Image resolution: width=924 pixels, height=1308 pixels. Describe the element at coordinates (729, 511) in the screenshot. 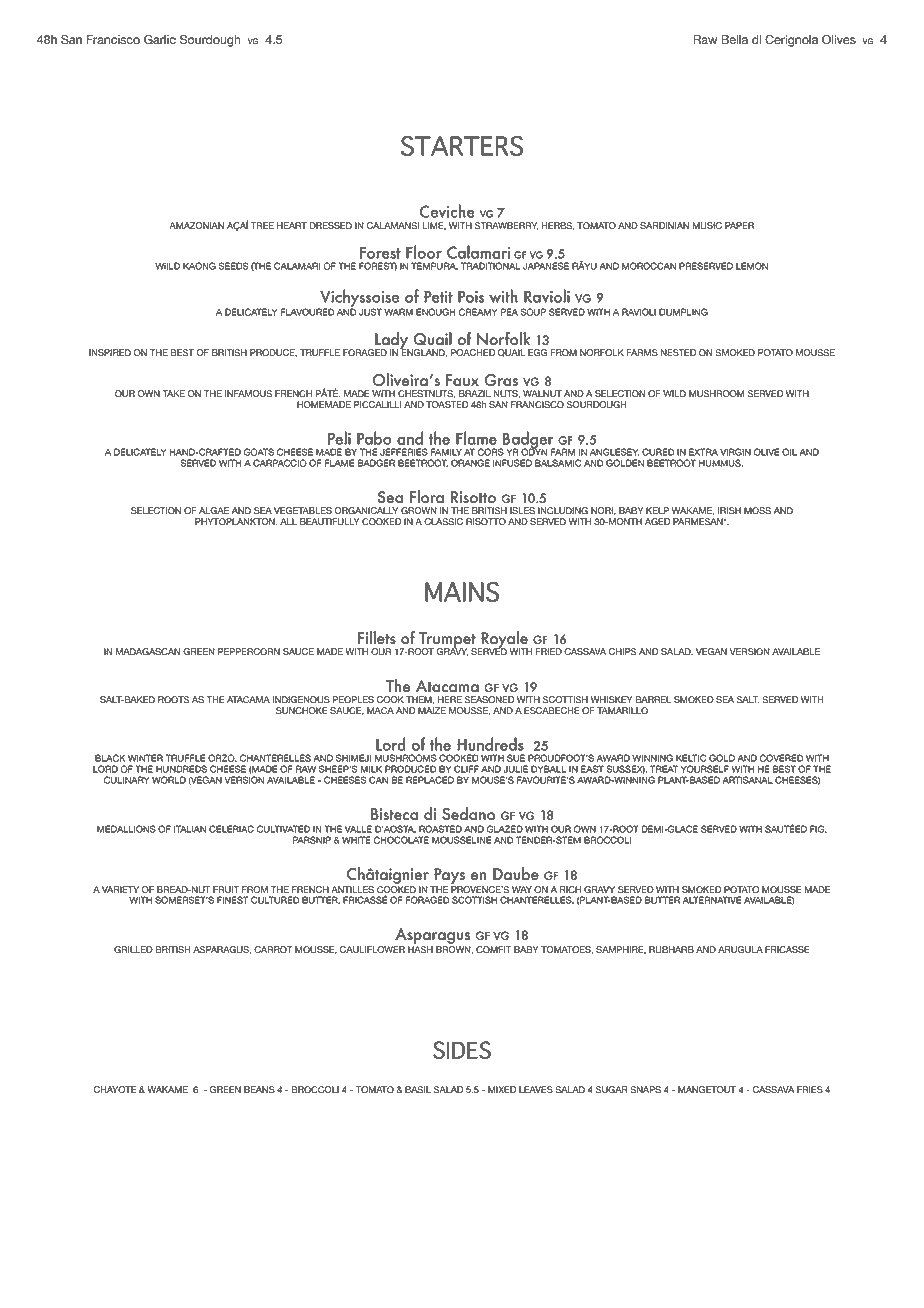

I see `IRISH` at that location.
